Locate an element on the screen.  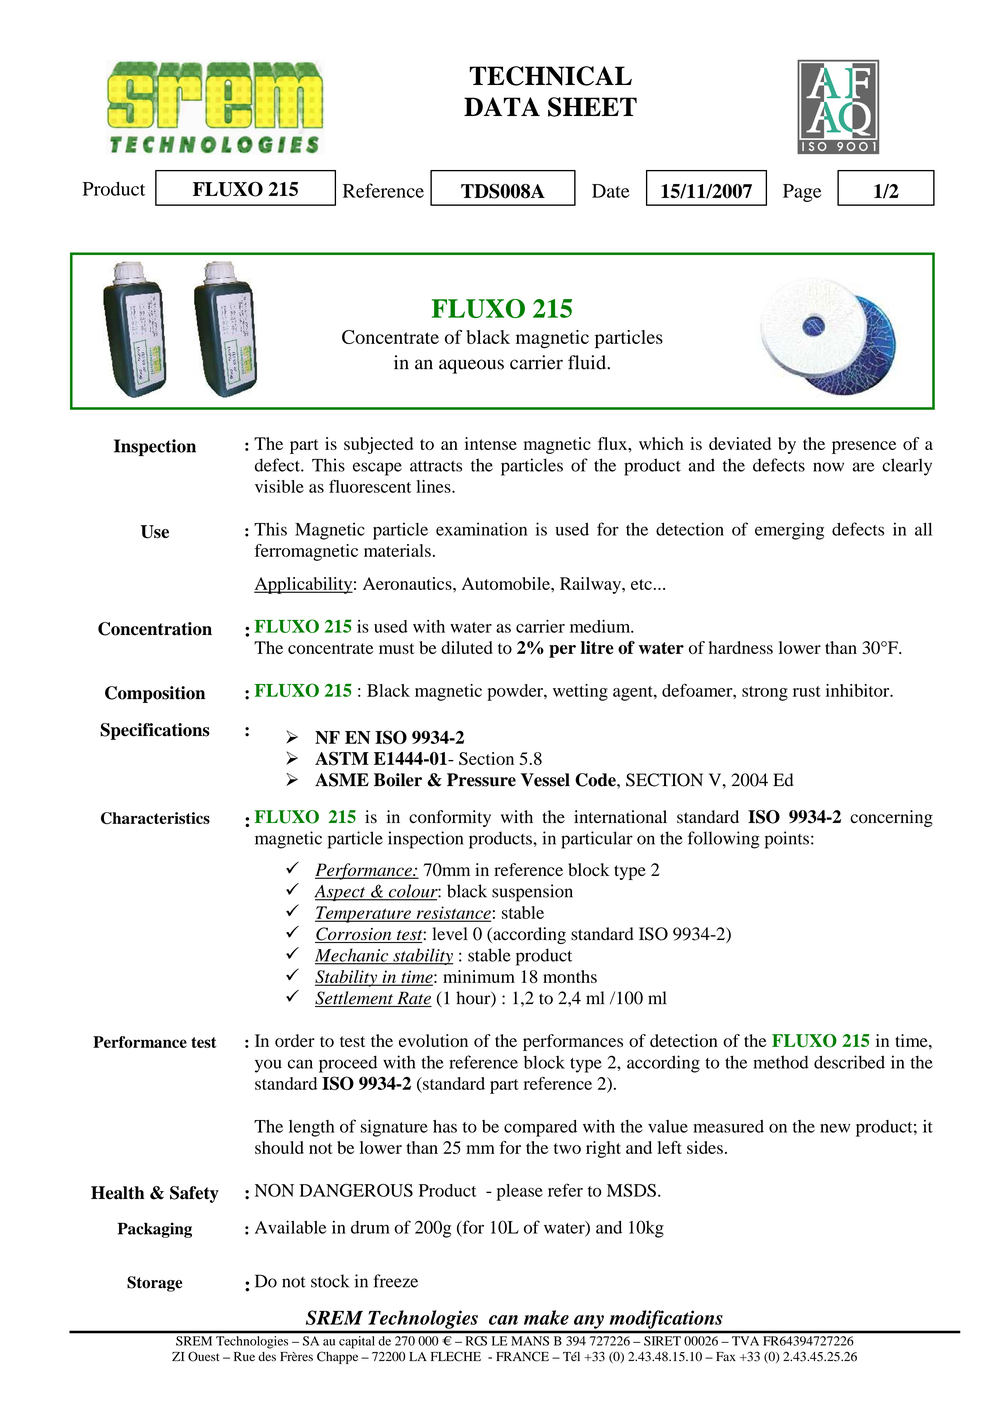
you is located at coordinates (268, 1066).
